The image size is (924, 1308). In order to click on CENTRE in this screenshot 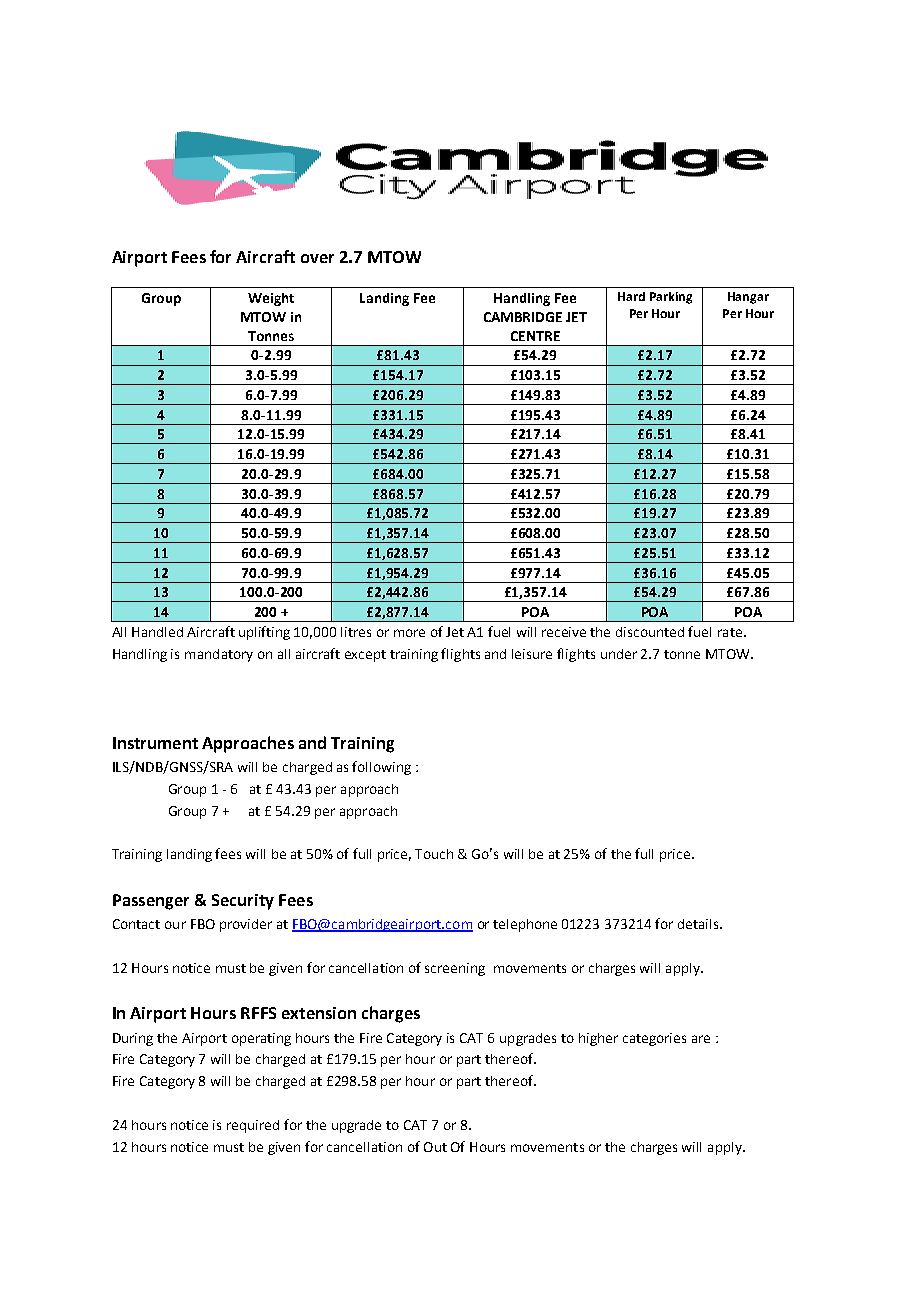, I will do `click(535, 336)`.
